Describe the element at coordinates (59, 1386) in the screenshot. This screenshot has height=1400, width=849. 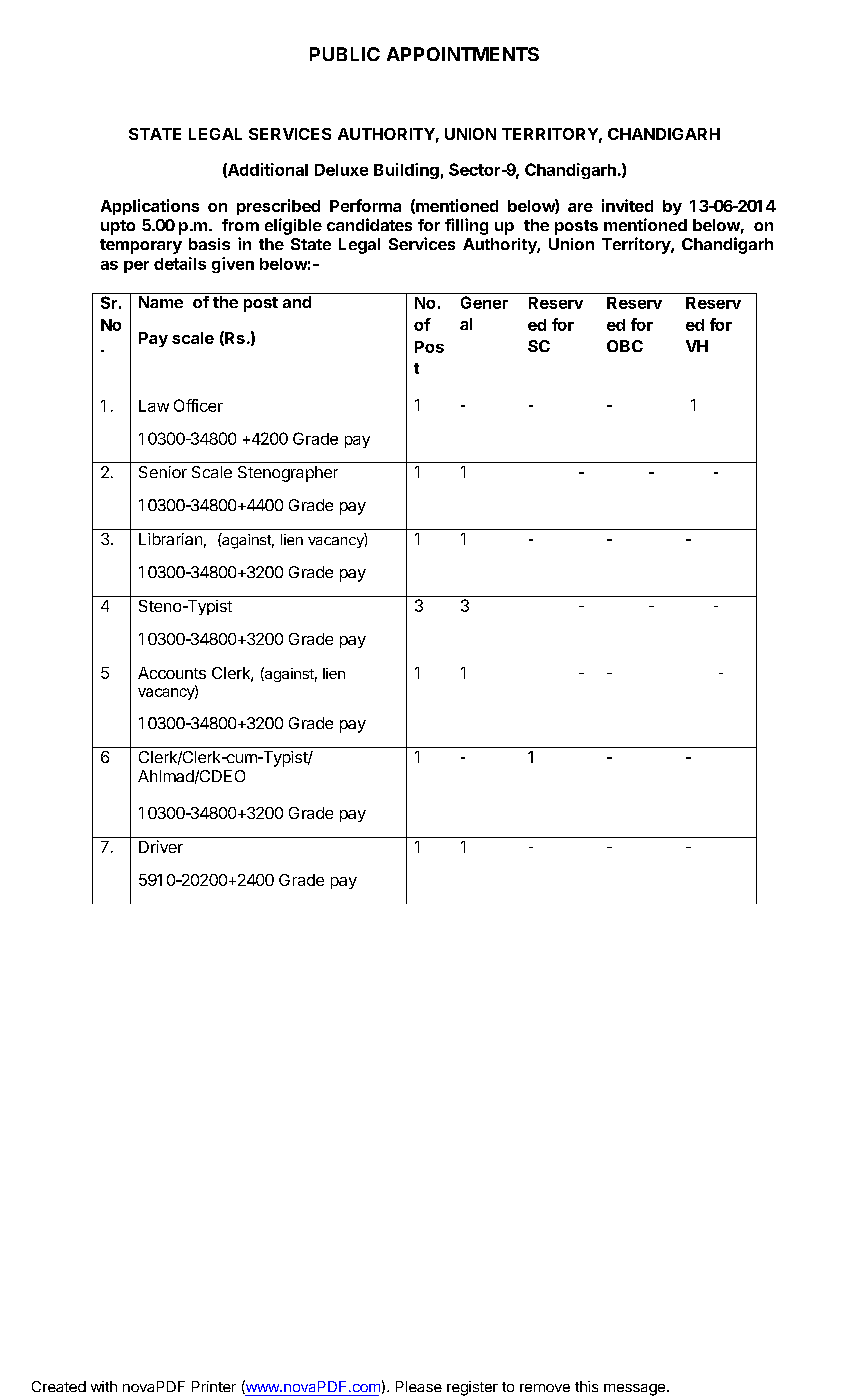
I see `Created` at that location.
